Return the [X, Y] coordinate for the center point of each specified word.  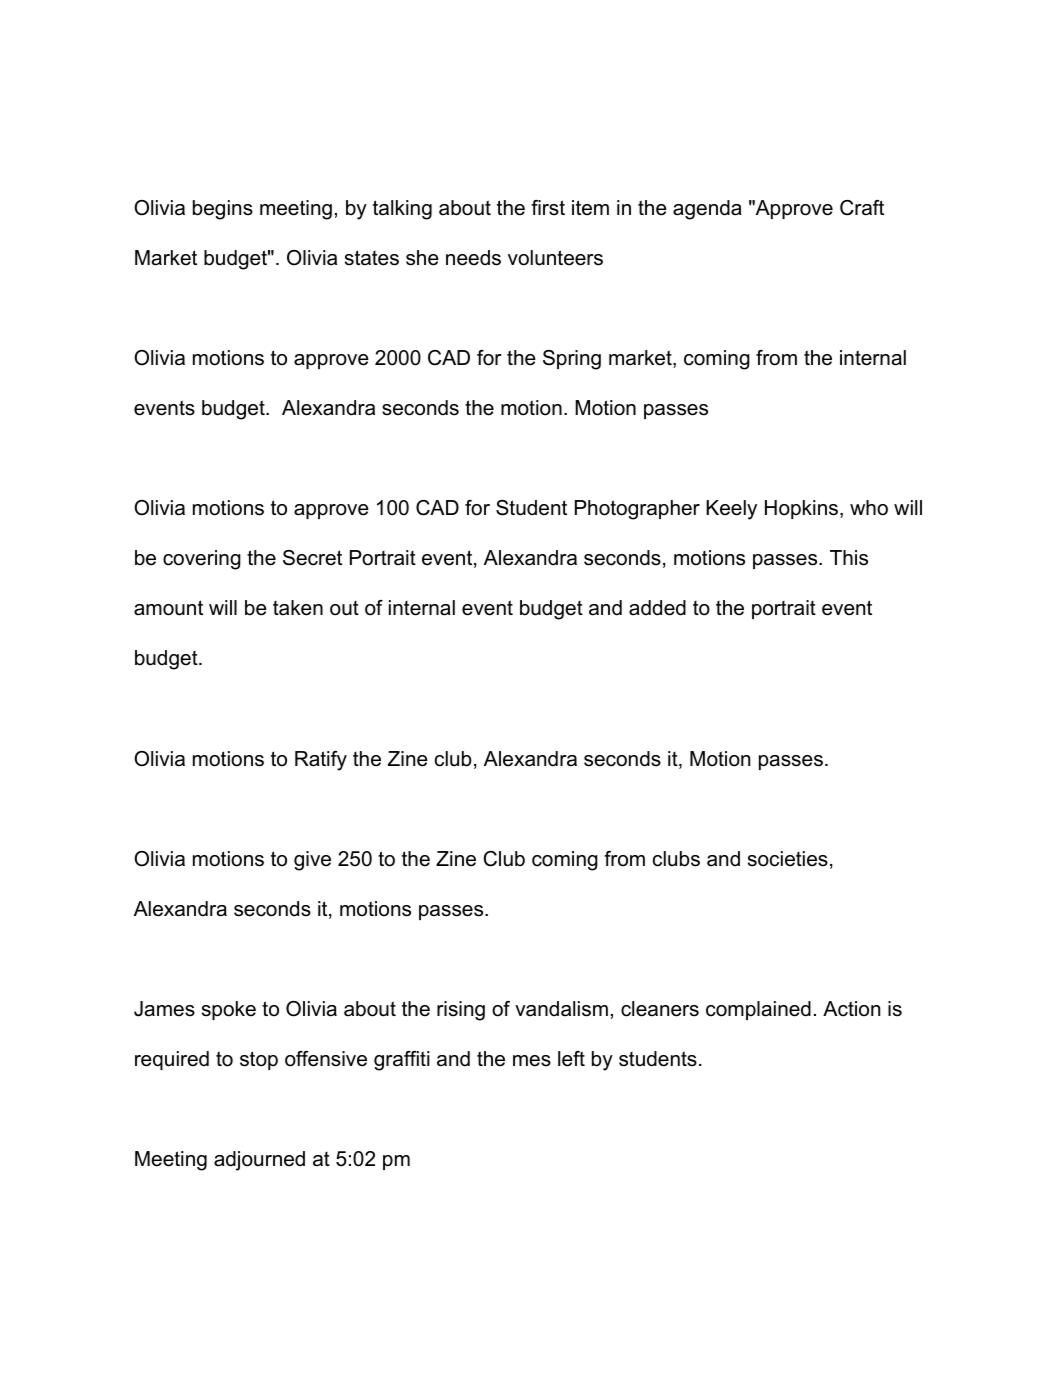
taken [298, 608]
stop [259, 1060]
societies [788, 859]
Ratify [321, 761]
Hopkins [801, 509]
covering [202, 560]
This [849, 558]
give [312, 861]
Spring [572, 360]
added [657, 608]
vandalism [561, 1009]
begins [223, 210]
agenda [707, 210]
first [548, 208]
